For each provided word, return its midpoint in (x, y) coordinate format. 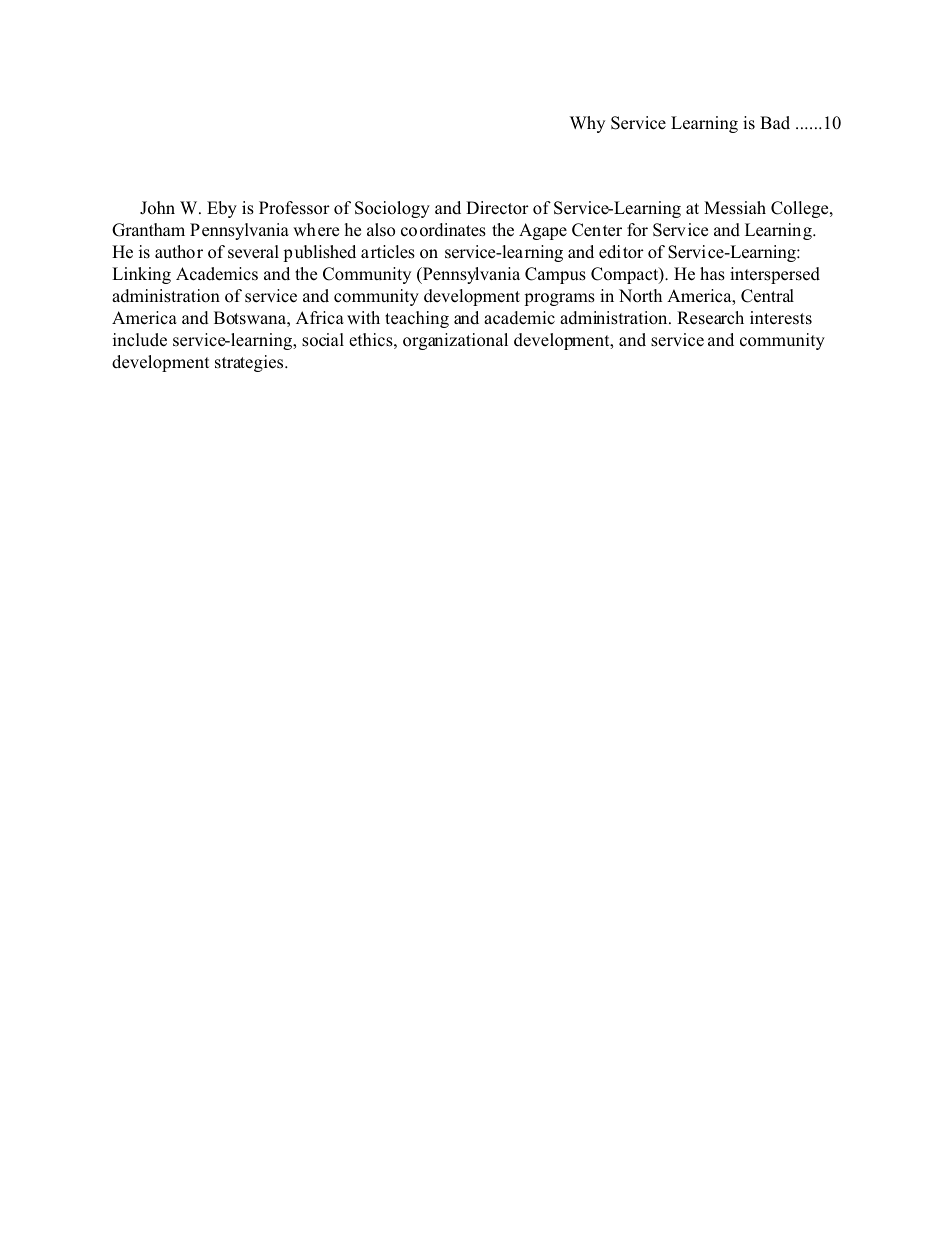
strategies (250, 363)
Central (767, 296)
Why (587, 124)
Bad (775, 122)
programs (559, 299)
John (157, 208)
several (253, 251)
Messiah (735, 208)
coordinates (443, 230)
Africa (320, 318)
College (801, 209)
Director (497, 208)
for (637, 230)
